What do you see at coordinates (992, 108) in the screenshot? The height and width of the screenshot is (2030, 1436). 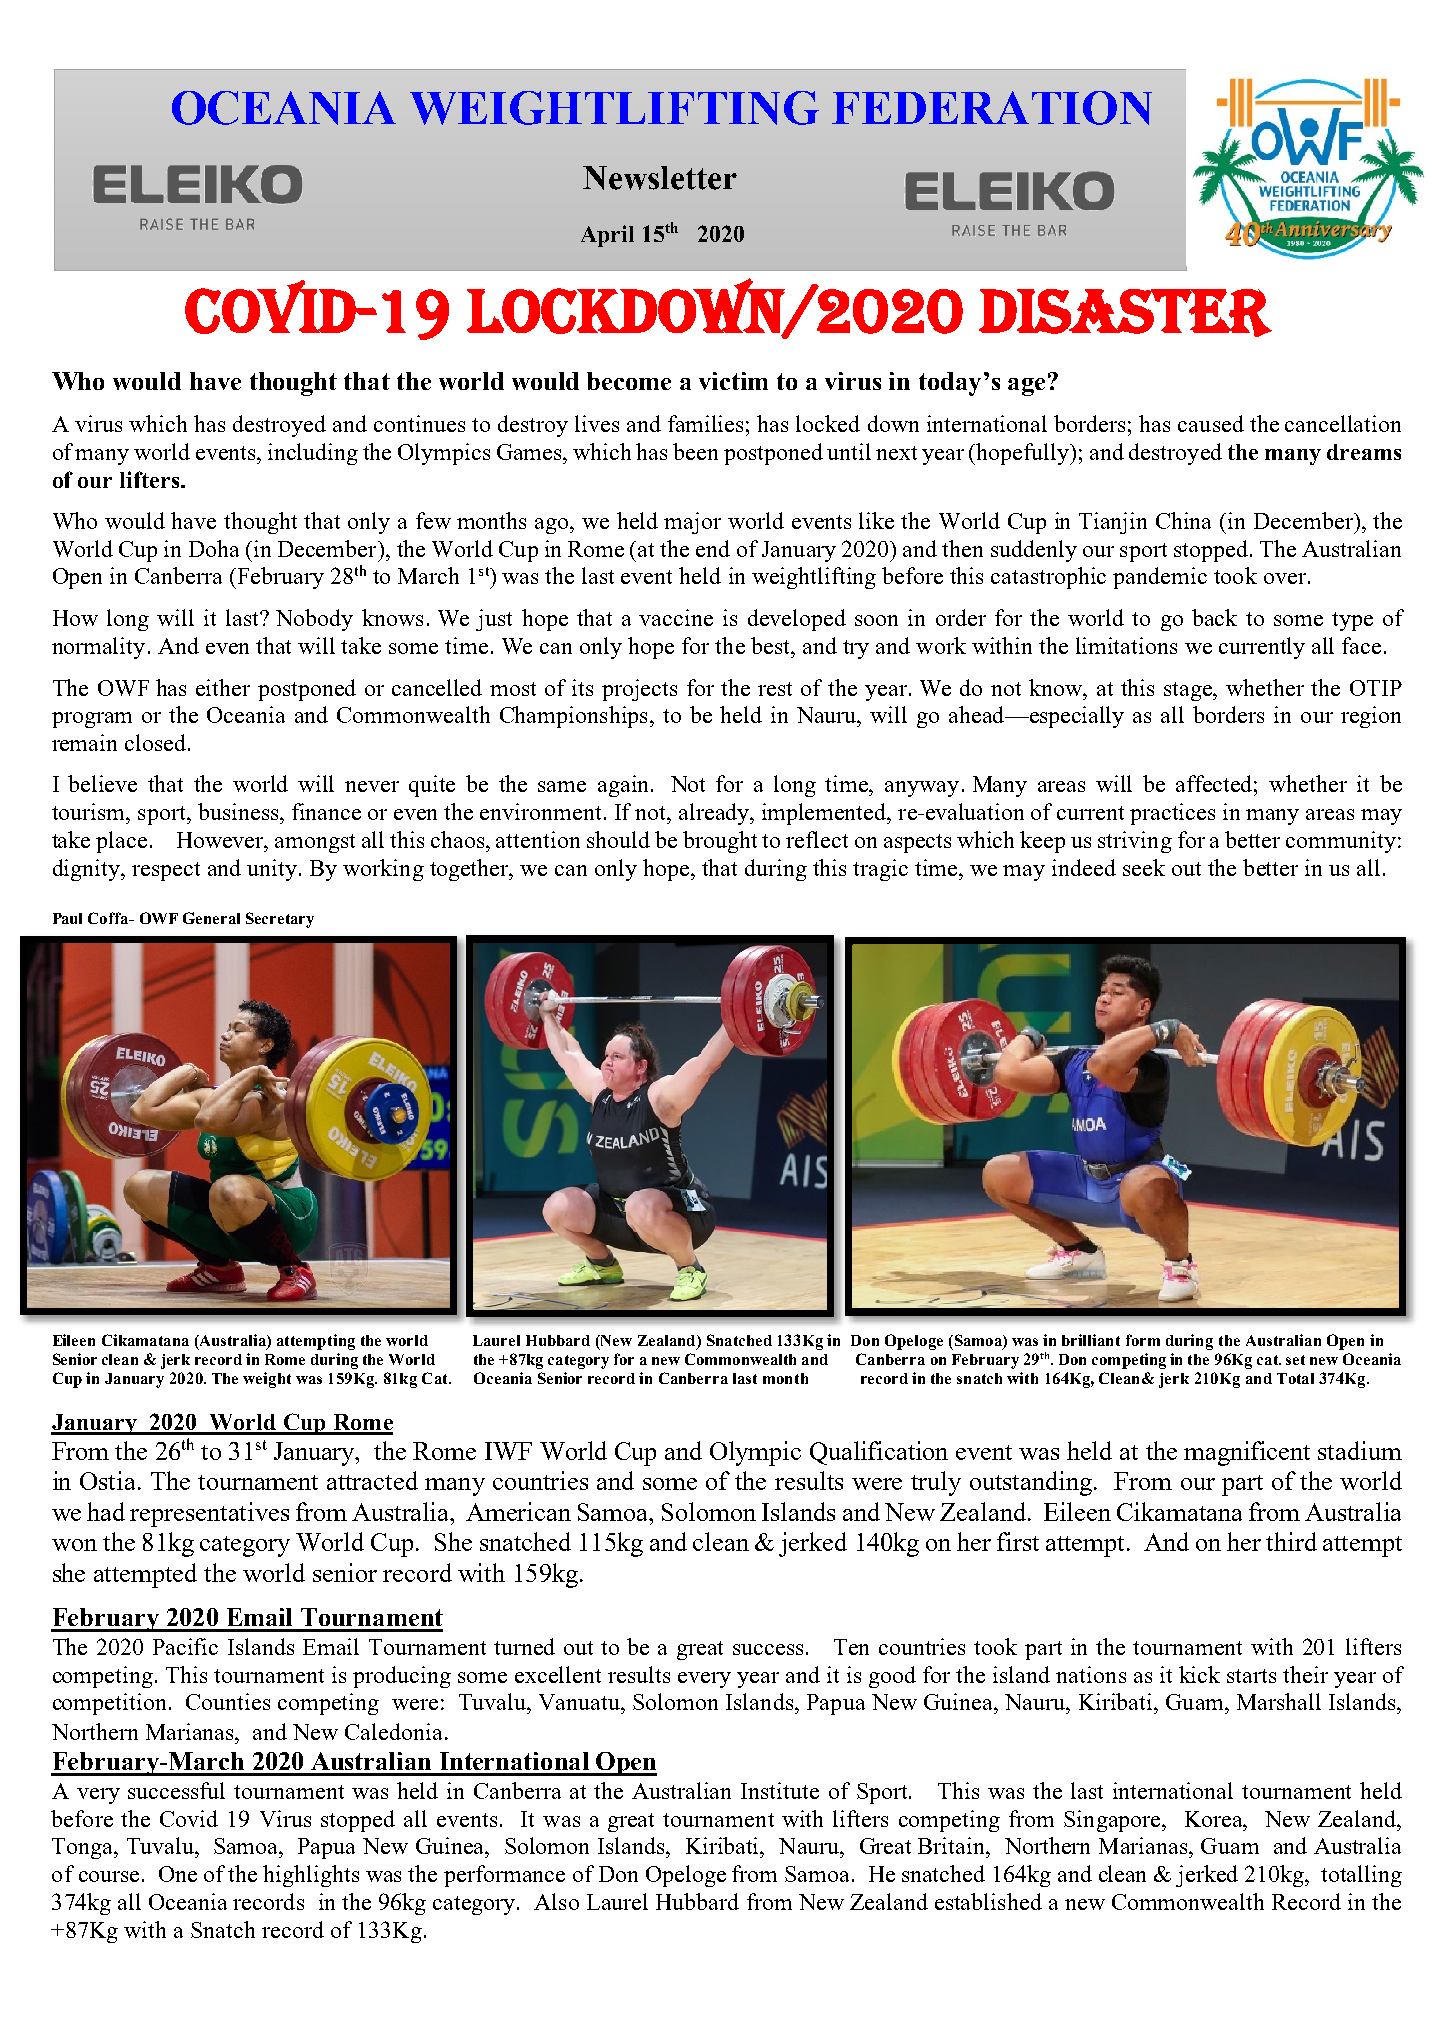 I see `FEDERATION` at bounding box center [992, 108].
